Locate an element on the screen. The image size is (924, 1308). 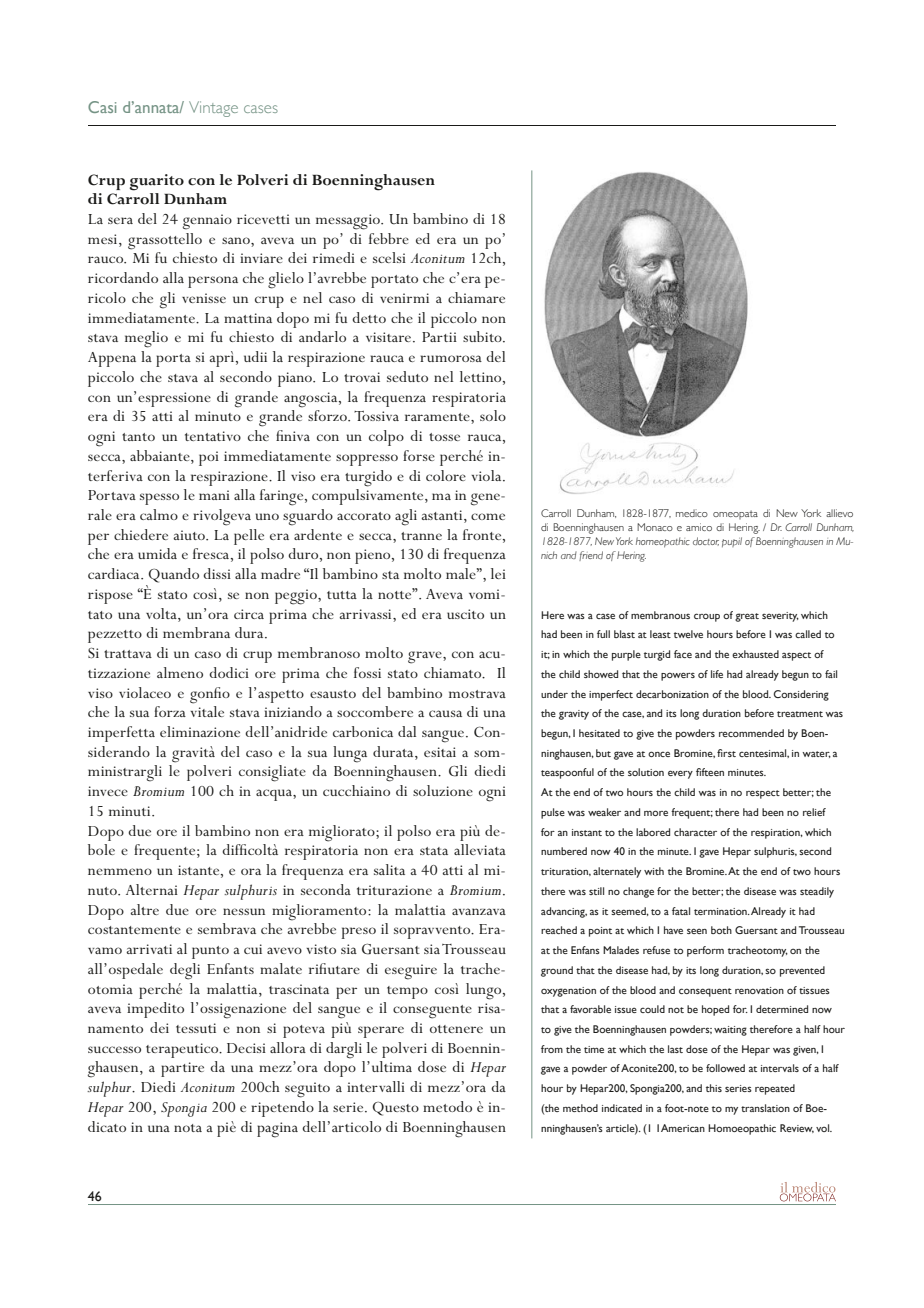
nota is located at coordinates (188, 1128).
